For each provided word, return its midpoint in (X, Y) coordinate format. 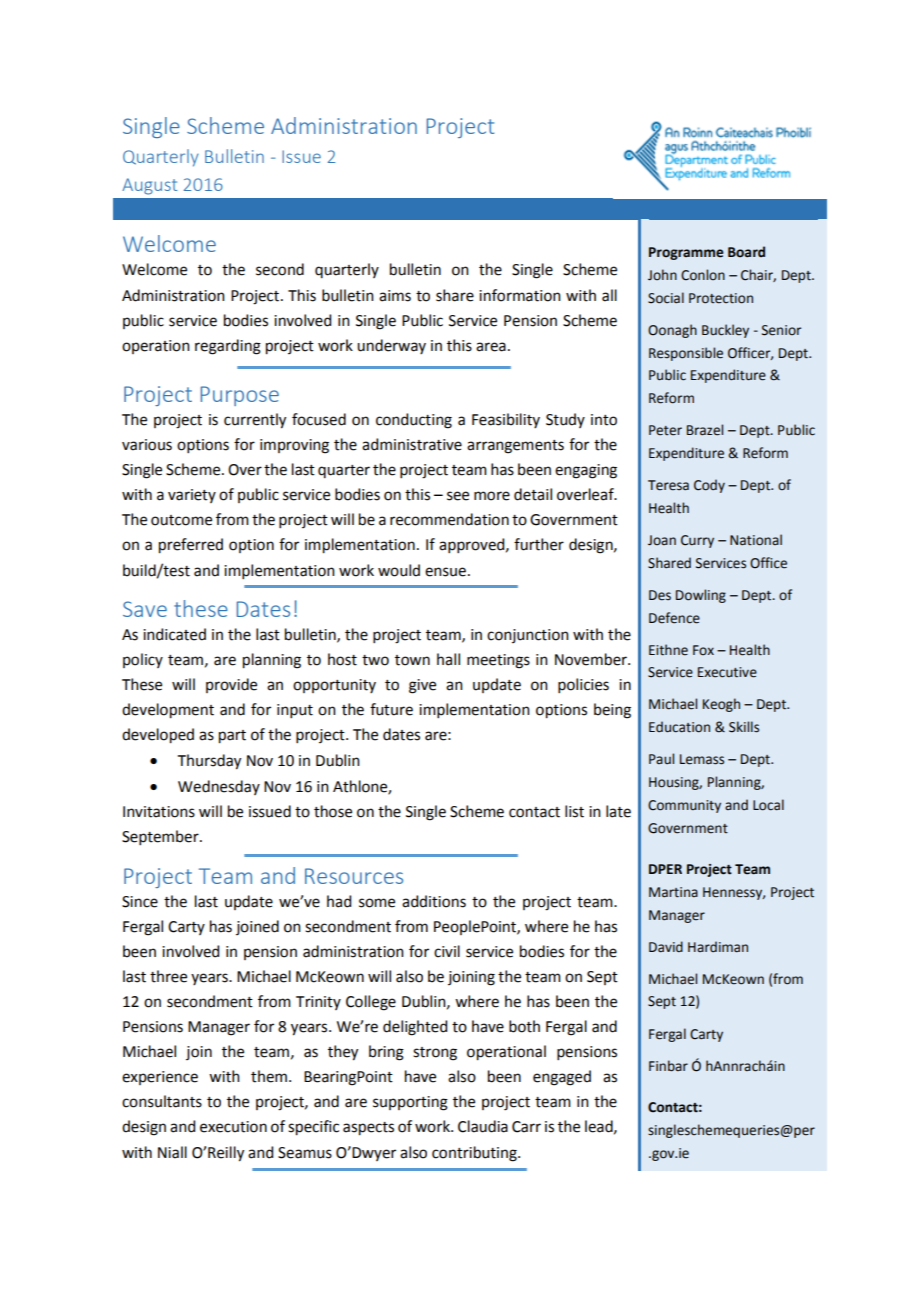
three (168, 976)
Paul (661, 758)
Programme (686, 253)
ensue (445, 572)
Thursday (209, 762)
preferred (191, 546)
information (520, 295)
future (391, 709)
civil (447, 951)
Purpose (240, 396)
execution (233, 1127)
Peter (665, 430)
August (149, 186)
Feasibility (506, 420)
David (666, 947)
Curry (697, 541)
